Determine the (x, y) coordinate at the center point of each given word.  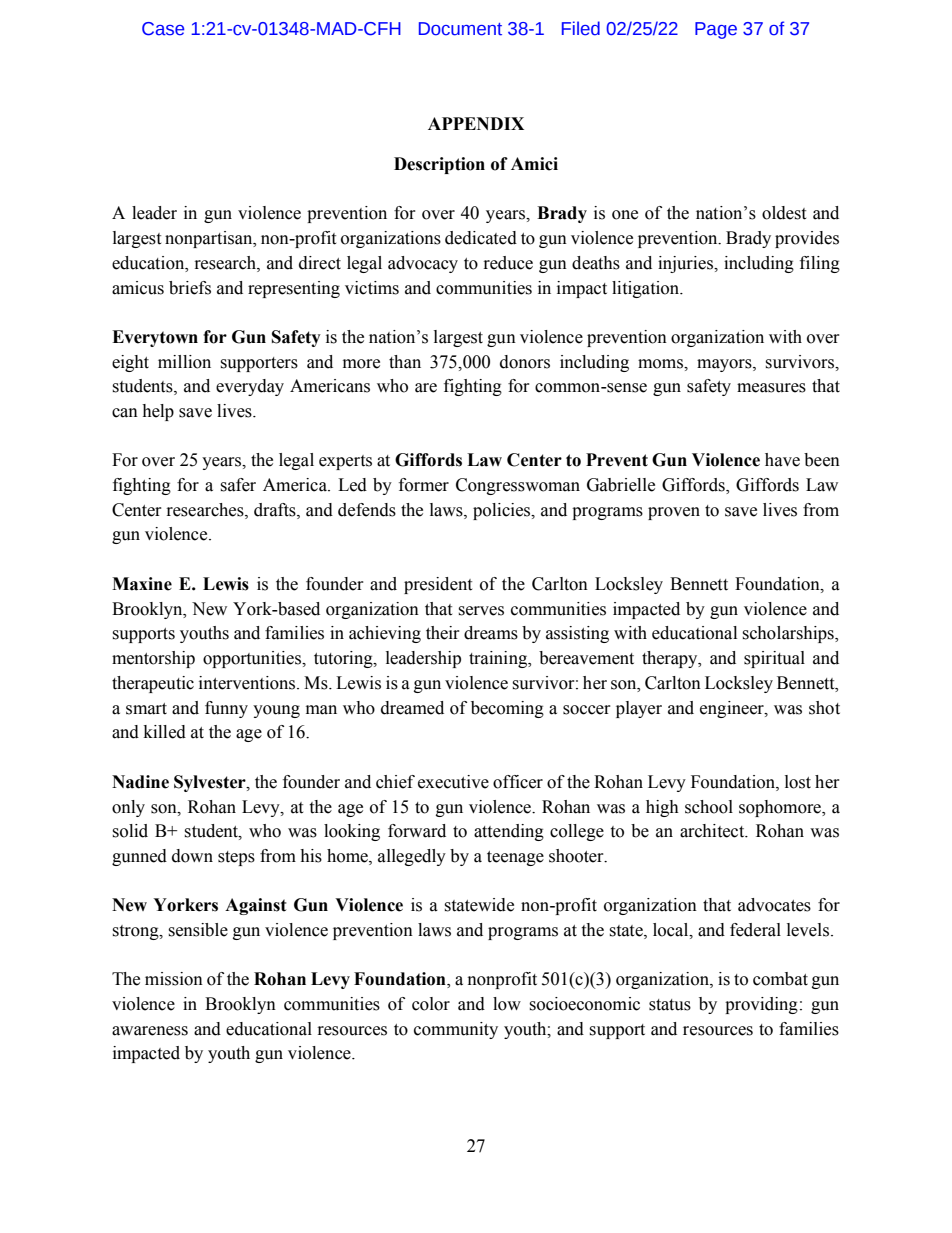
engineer (733, 709)
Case (163, 29)
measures (771, 388)
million (184, 362)
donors (525, 362)
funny (226, 709)
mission (174, 979)
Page (716, 30)
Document (460, 29)
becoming (507, 709)
